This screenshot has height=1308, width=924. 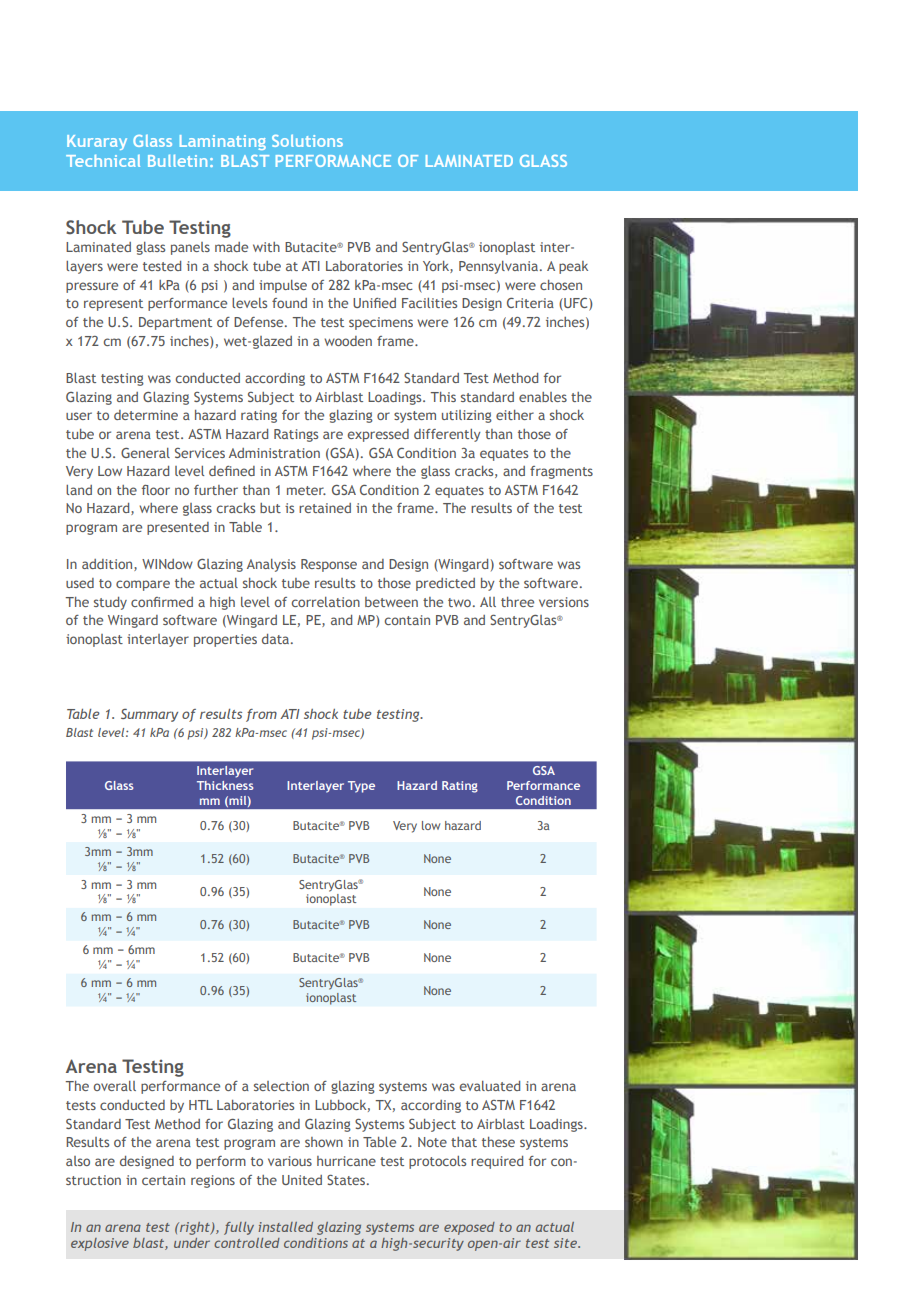 I want to click on Technical, so click(x=103, y=161).
